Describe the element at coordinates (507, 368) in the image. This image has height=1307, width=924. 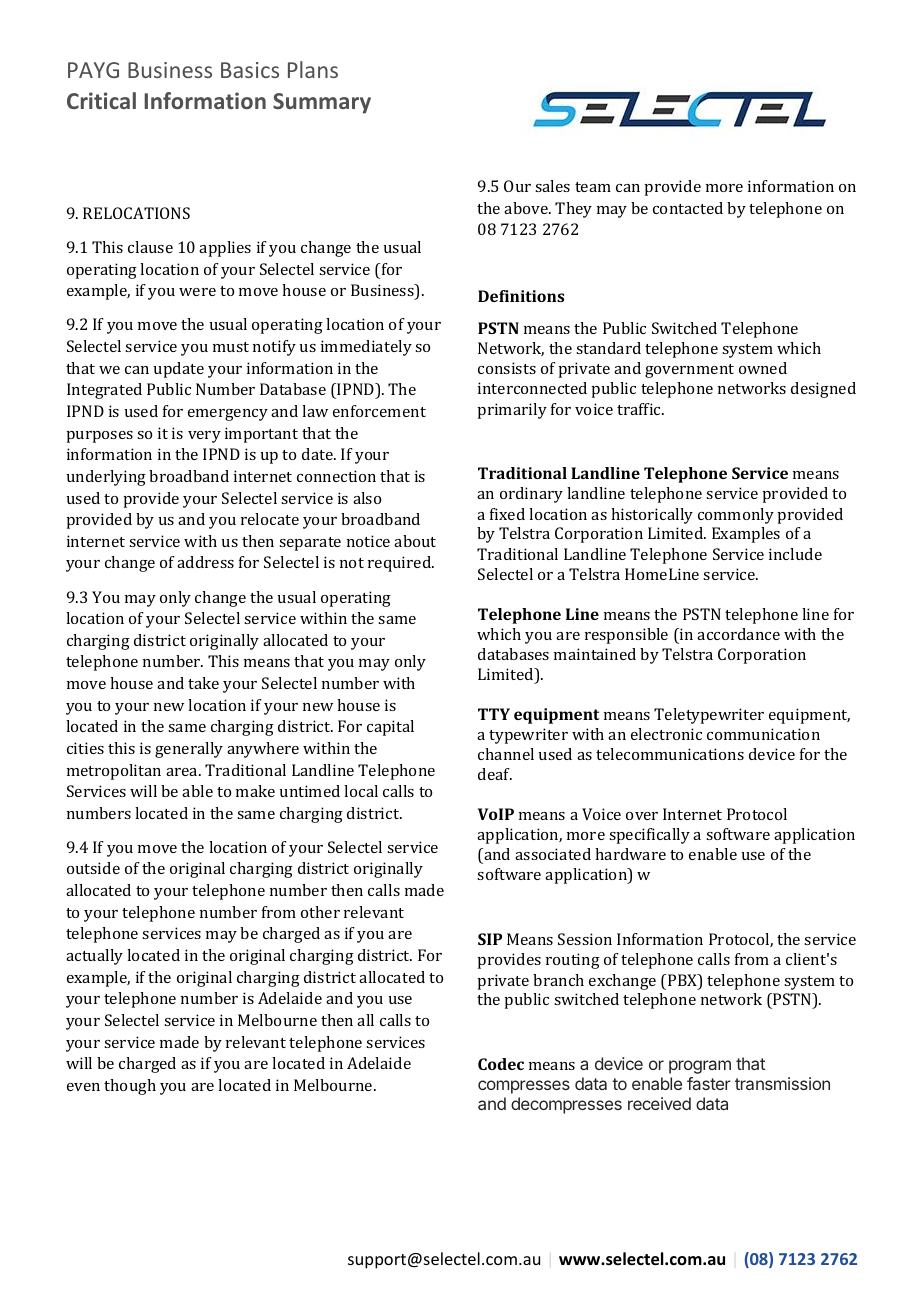
I see `consists` at that location.
